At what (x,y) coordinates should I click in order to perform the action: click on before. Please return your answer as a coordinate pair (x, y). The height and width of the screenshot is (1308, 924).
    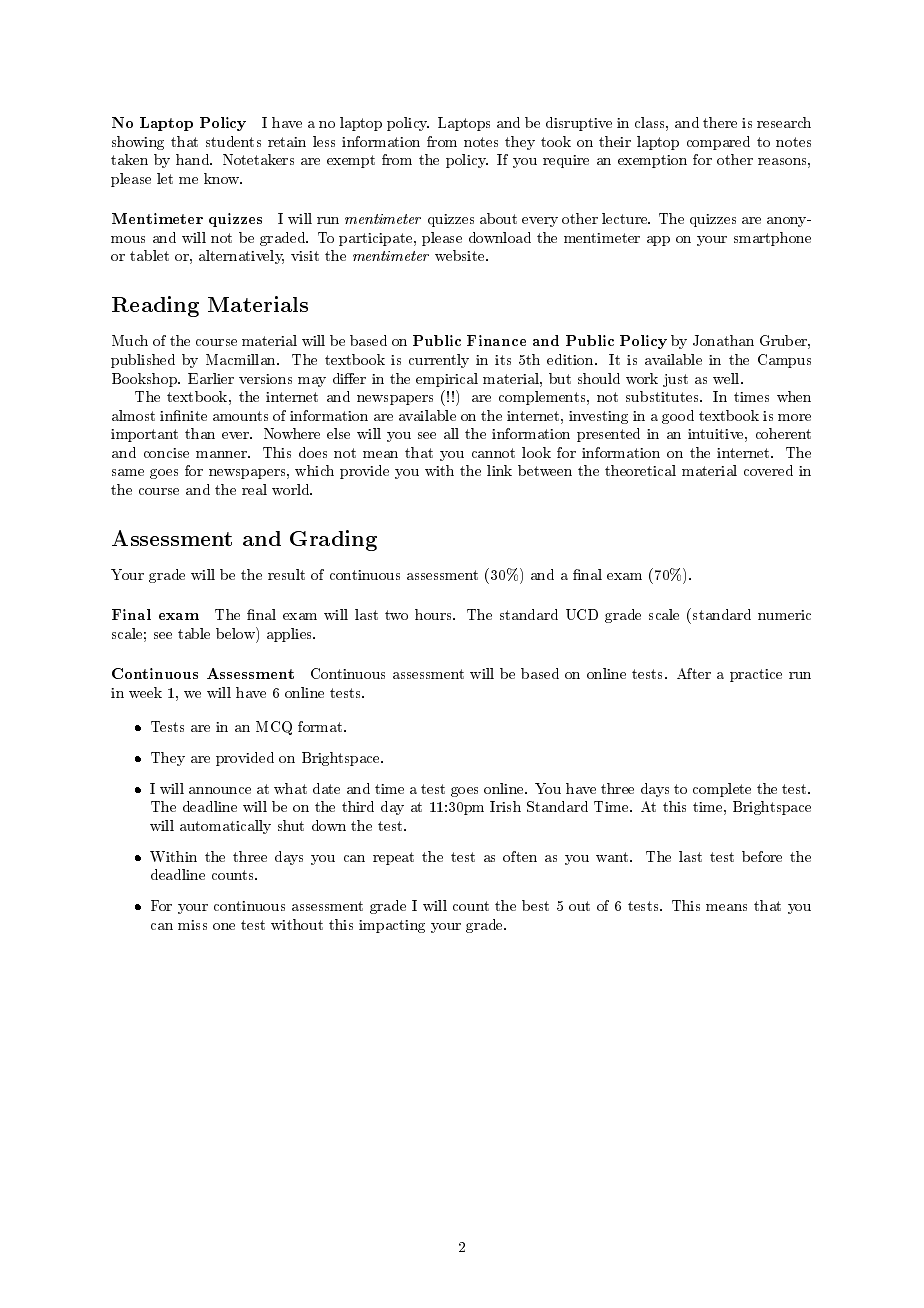
    Looking at the image, I should click on (762, 856).
